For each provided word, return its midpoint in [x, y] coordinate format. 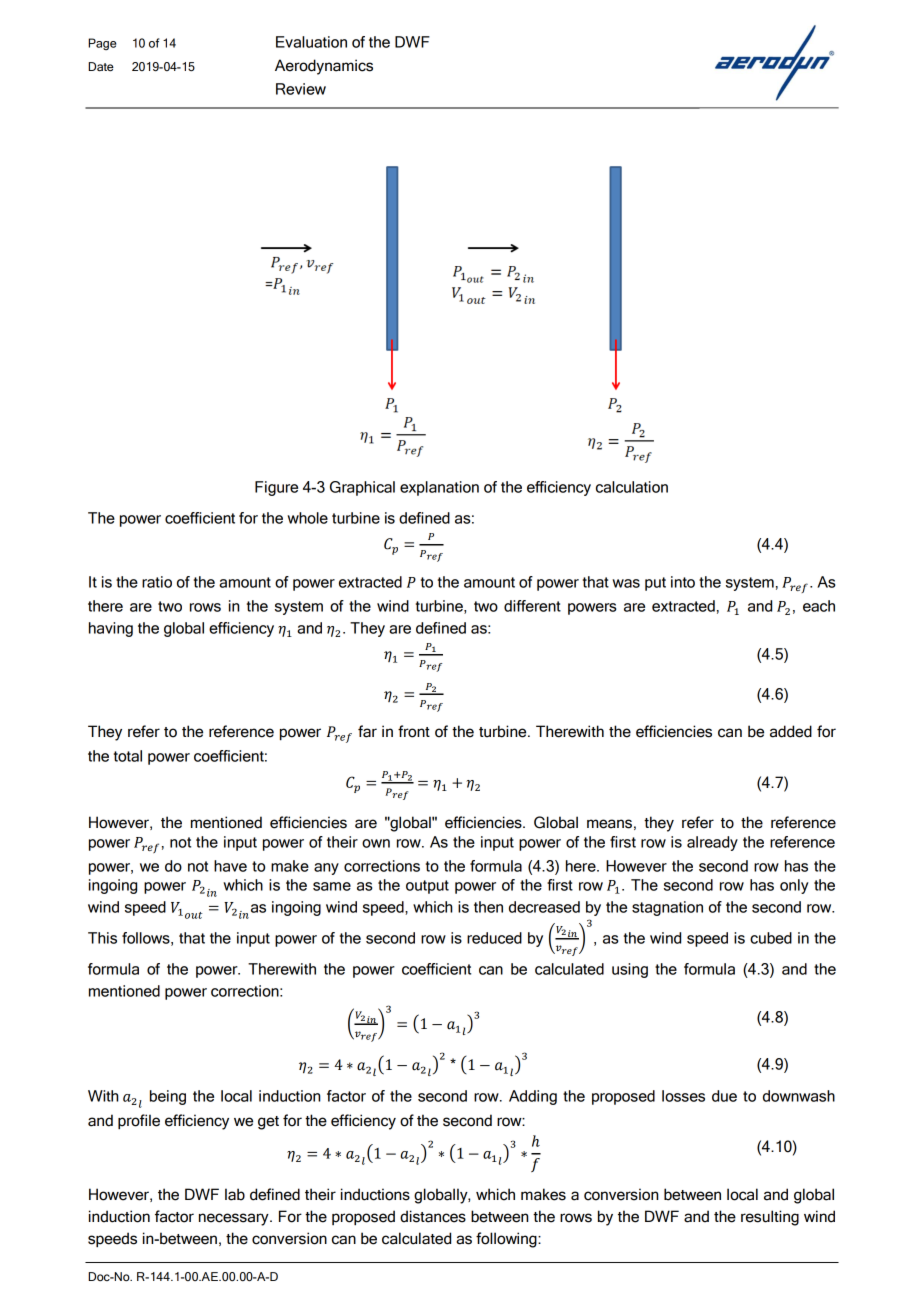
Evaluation [311, 42]
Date [101, 67]
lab [235, 1194]
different [532, 606]
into [683, 582]
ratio [157, 582]
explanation [439, 488]
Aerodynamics [324, 67]
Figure [276, 488]
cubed [771, 938]
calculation [632, 487]
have [230, 866]
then [488, 907]
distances [433, 1216]
